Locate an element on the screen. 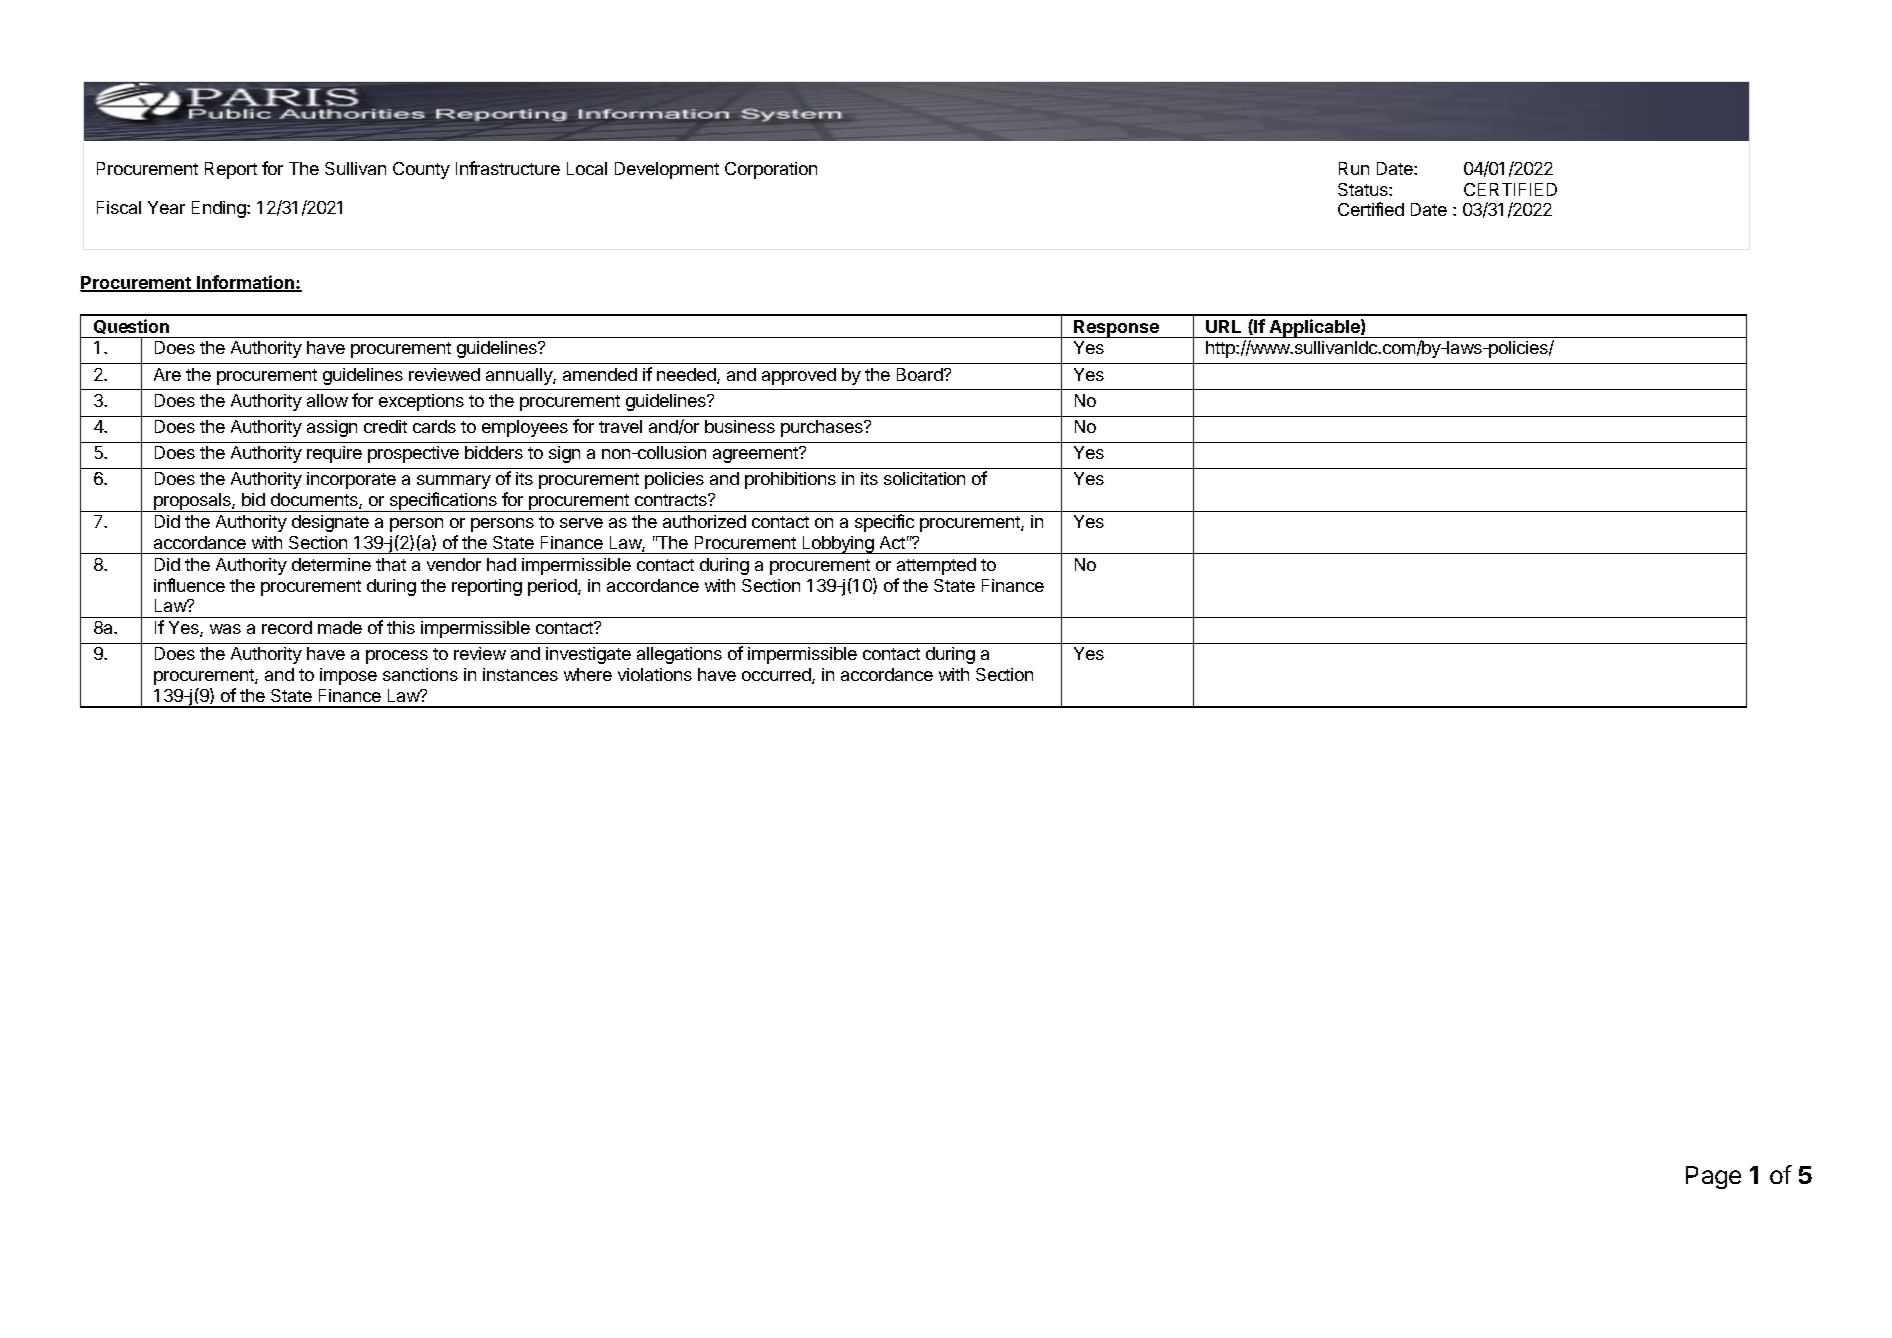 The width and height of the screenshot is (1892, 1338). Ending is located at coordinates (220, 209).
